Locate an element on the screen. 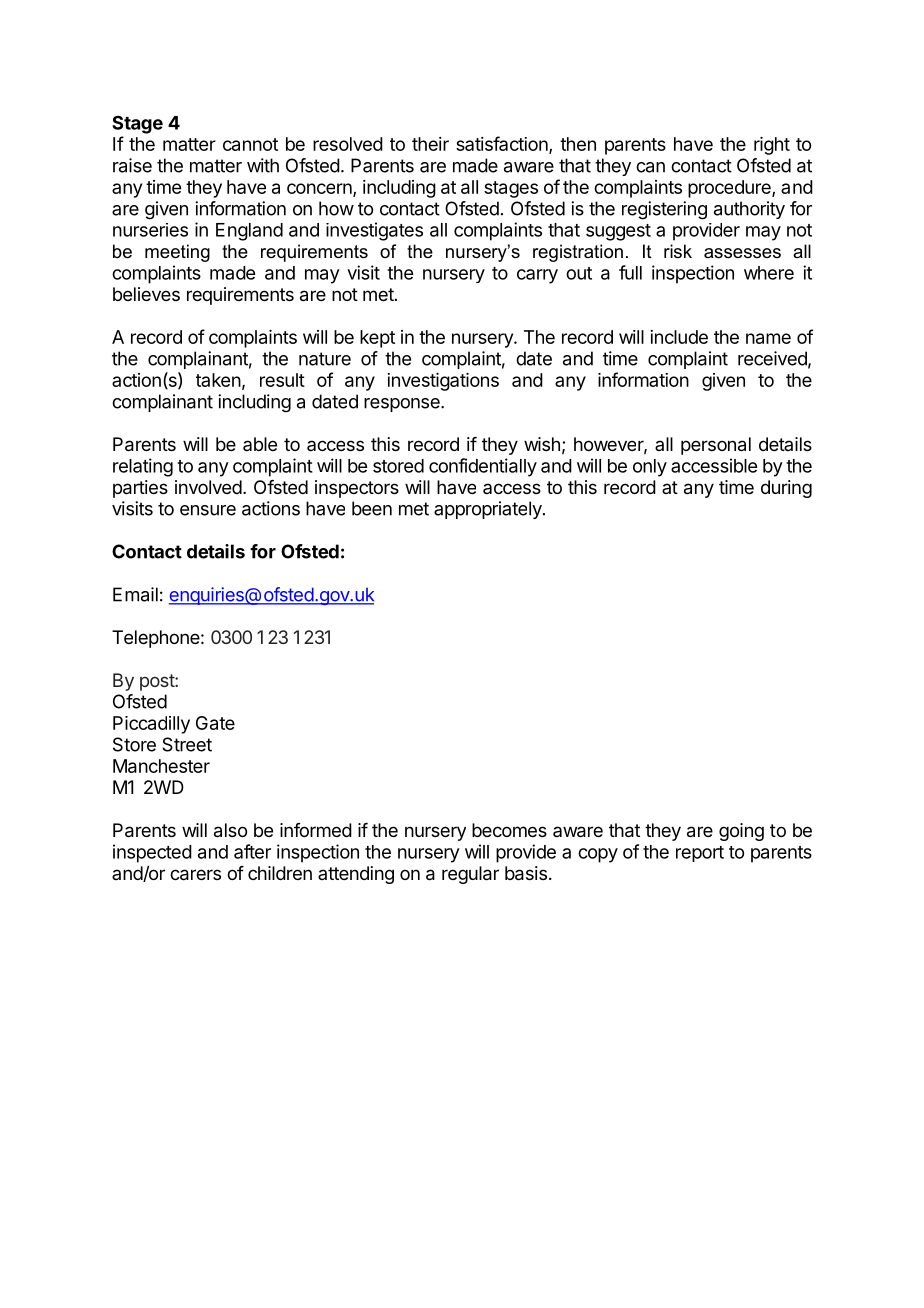  procedure is located at coordinates (730, 189).
